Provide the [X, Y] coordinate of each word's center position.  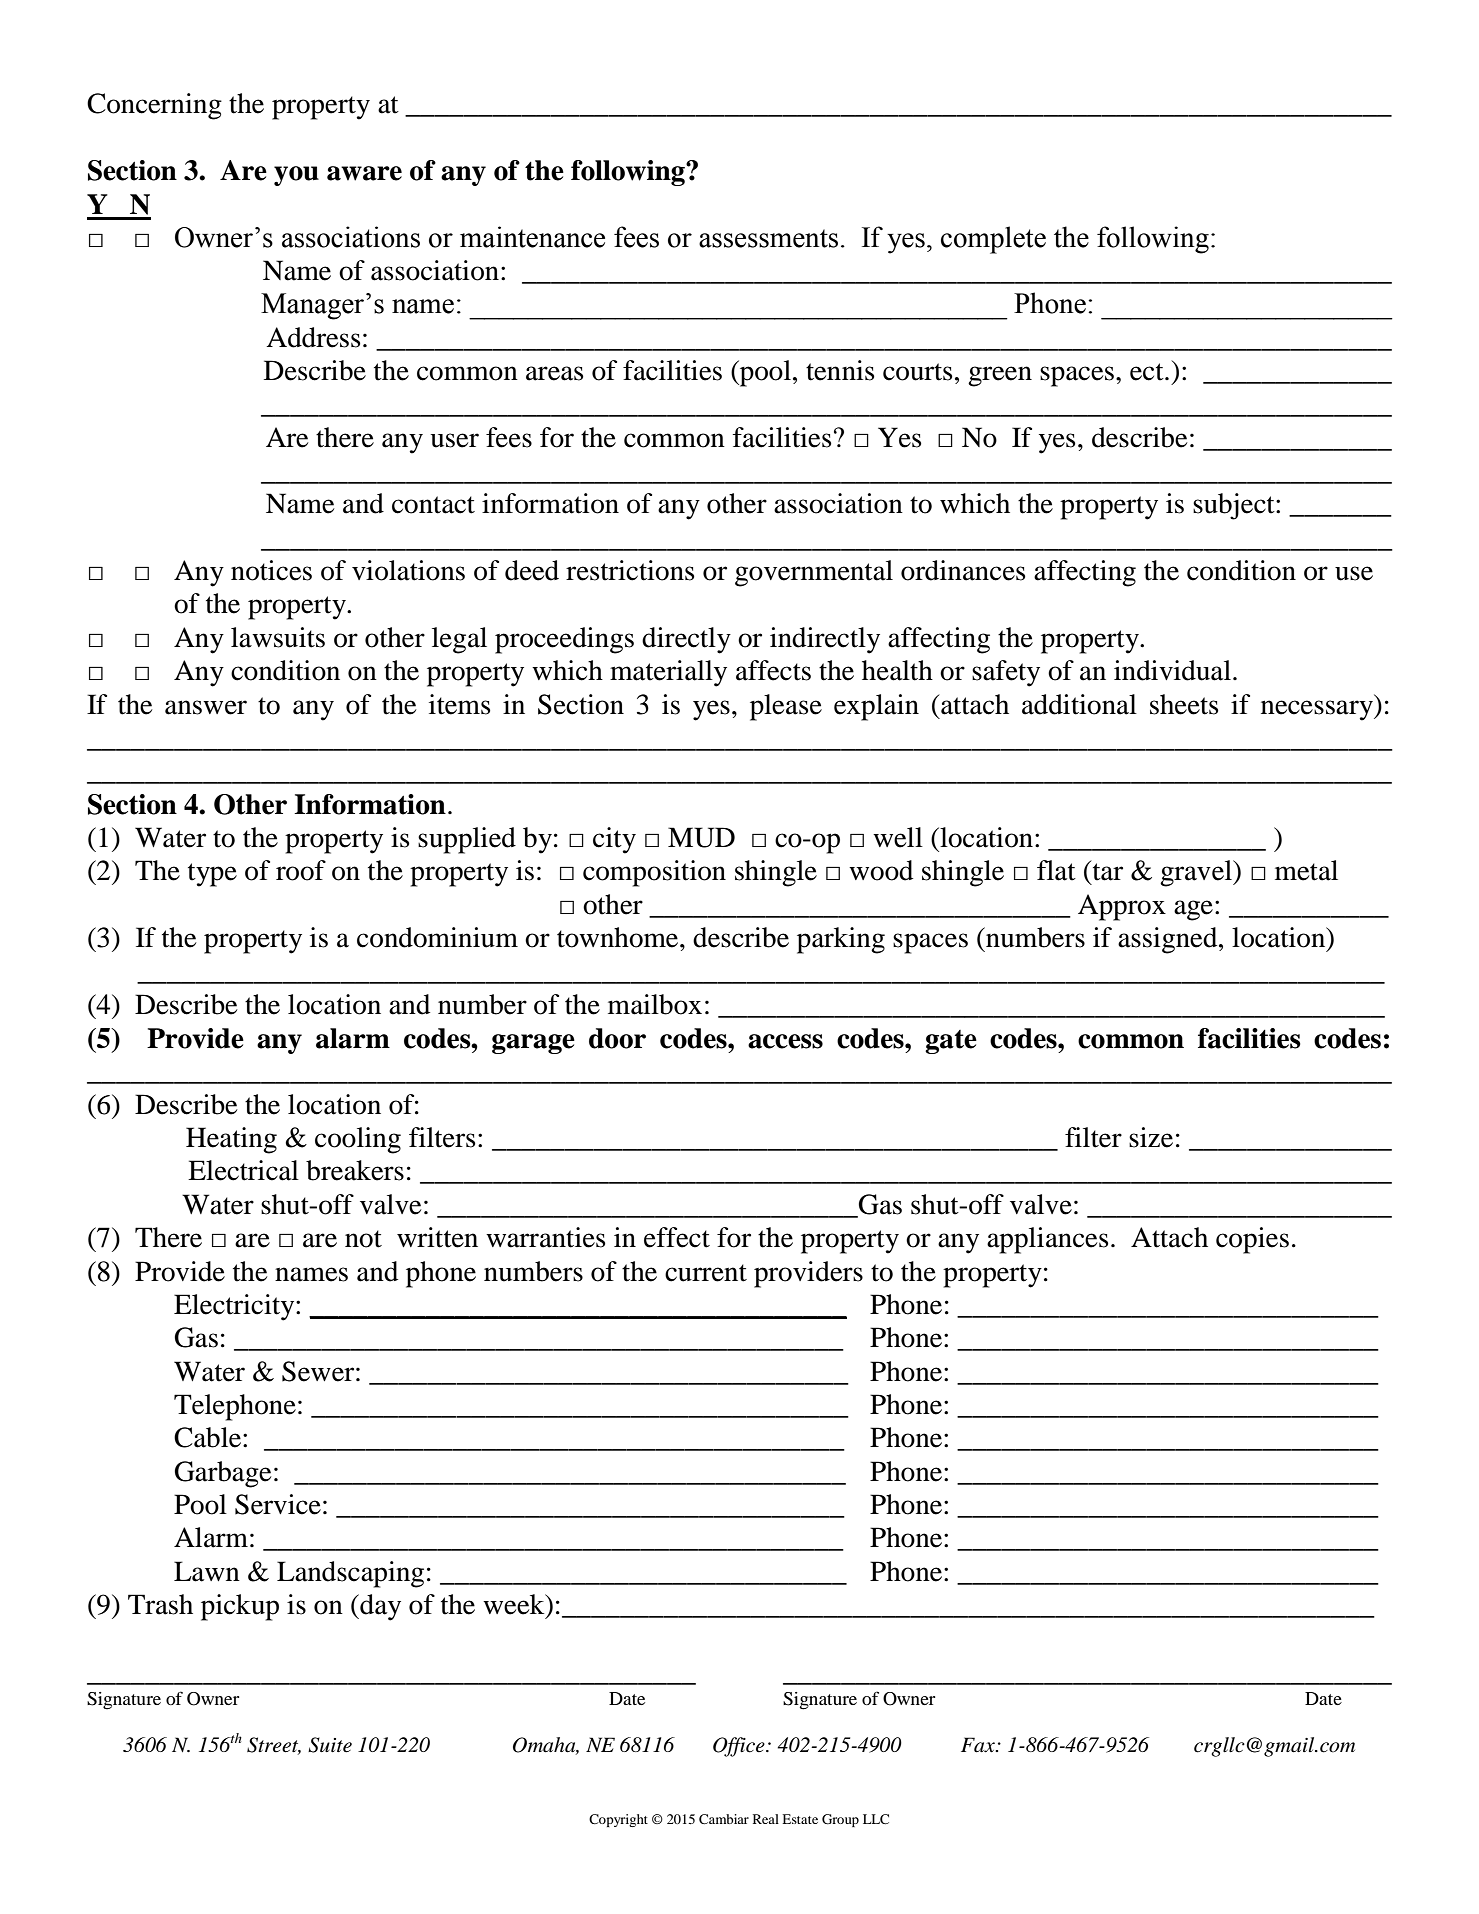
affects [773, 670]
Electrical [243, 1170]
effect [677, 1237]
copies [1252, 1240]
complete [993, 240]
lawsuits [278, 637]
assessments [768, 238]
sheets [1184, 704]
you [296, 176]
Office [740, 1747]
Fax [979, 1745]
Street [274, 1746]
